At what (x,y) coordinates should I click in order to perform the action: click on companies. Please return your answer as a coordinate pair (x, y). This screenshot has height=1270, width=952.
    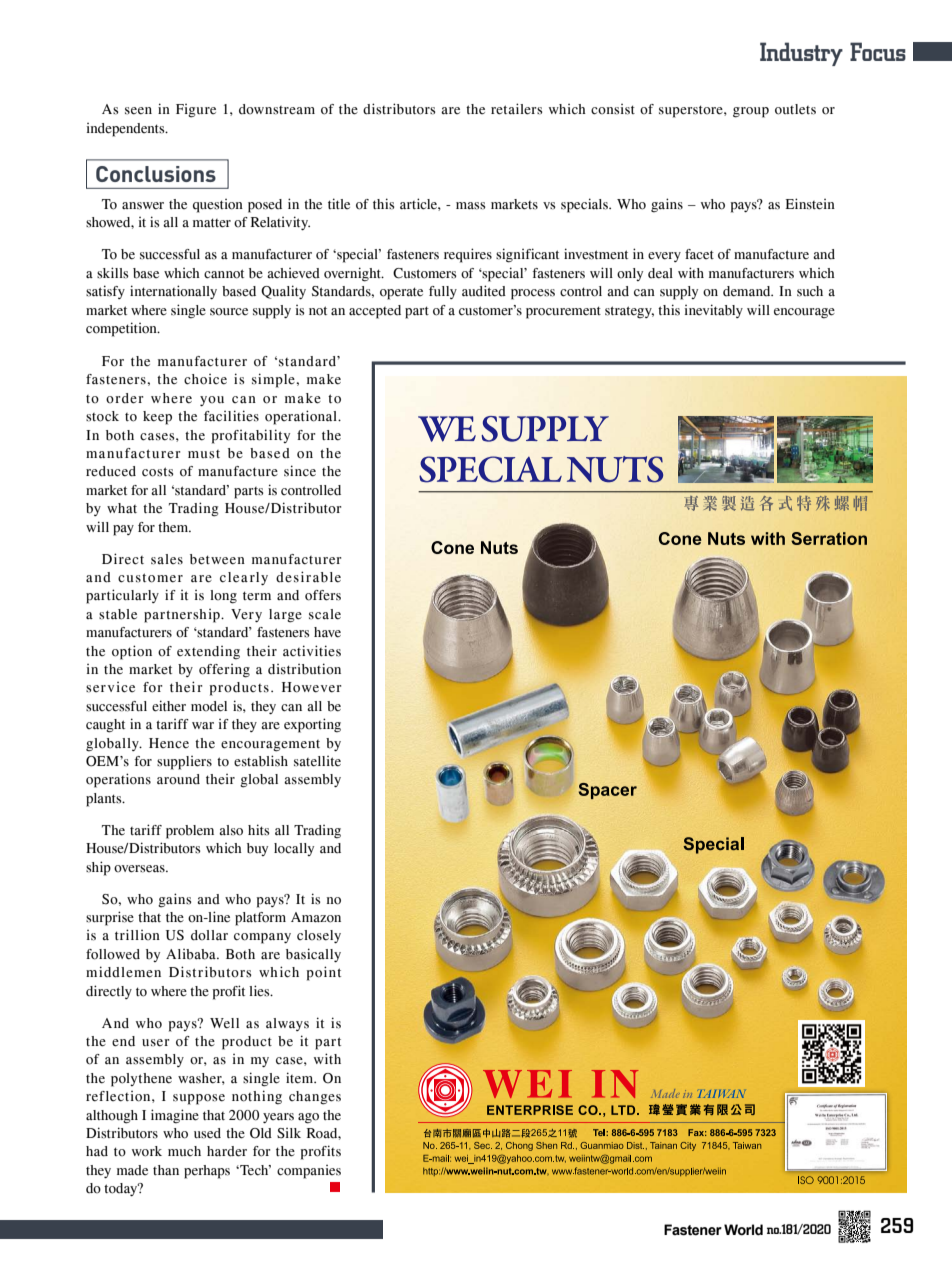
    Looking at the image, I should click on (309, 1172).
